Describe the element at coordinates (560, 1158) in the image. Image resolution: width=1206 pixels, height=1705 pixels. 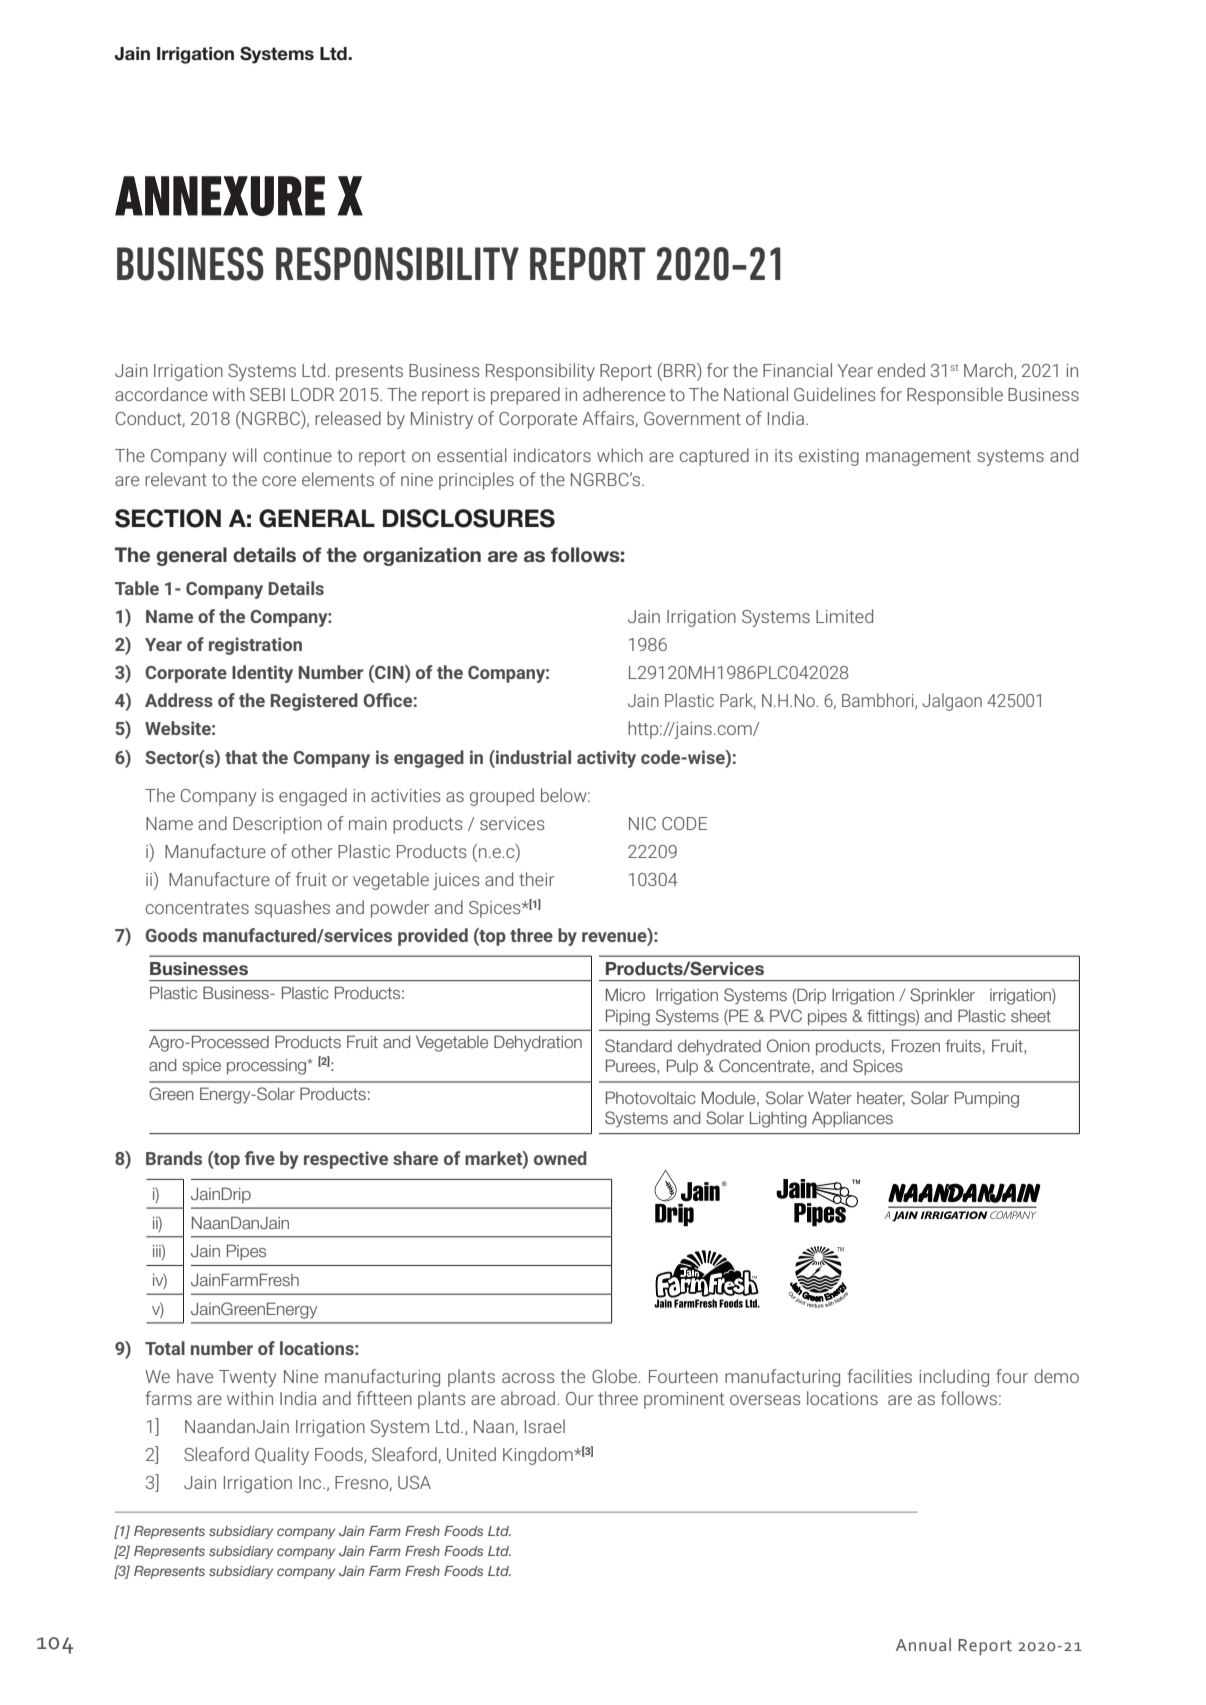
I see `owned` at that location.
